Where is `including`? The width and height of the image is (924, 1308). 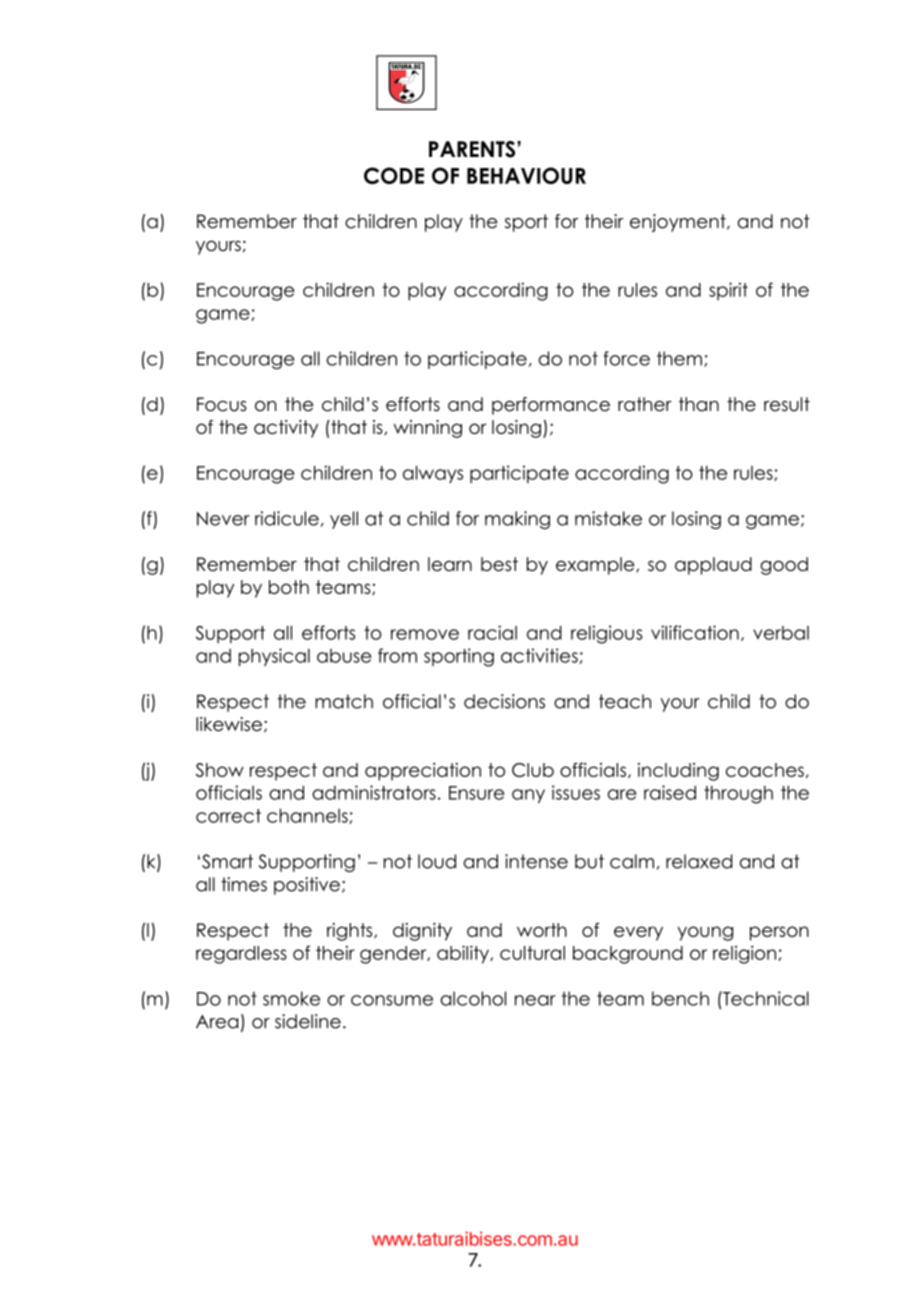 including is located at coordinates (678, 772).
